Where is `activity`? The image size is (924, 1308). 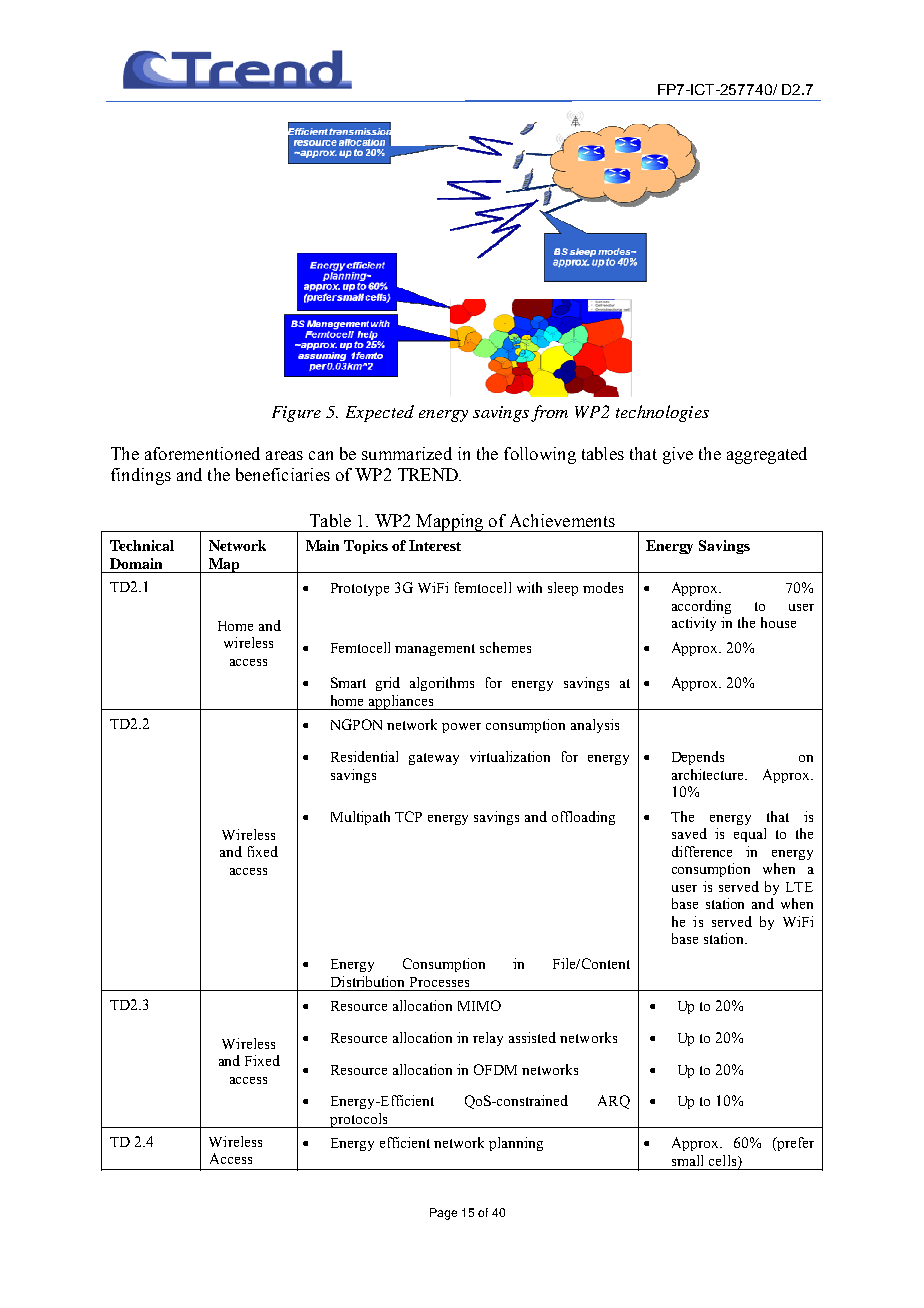 activity is located at coordinates (694, 624).
